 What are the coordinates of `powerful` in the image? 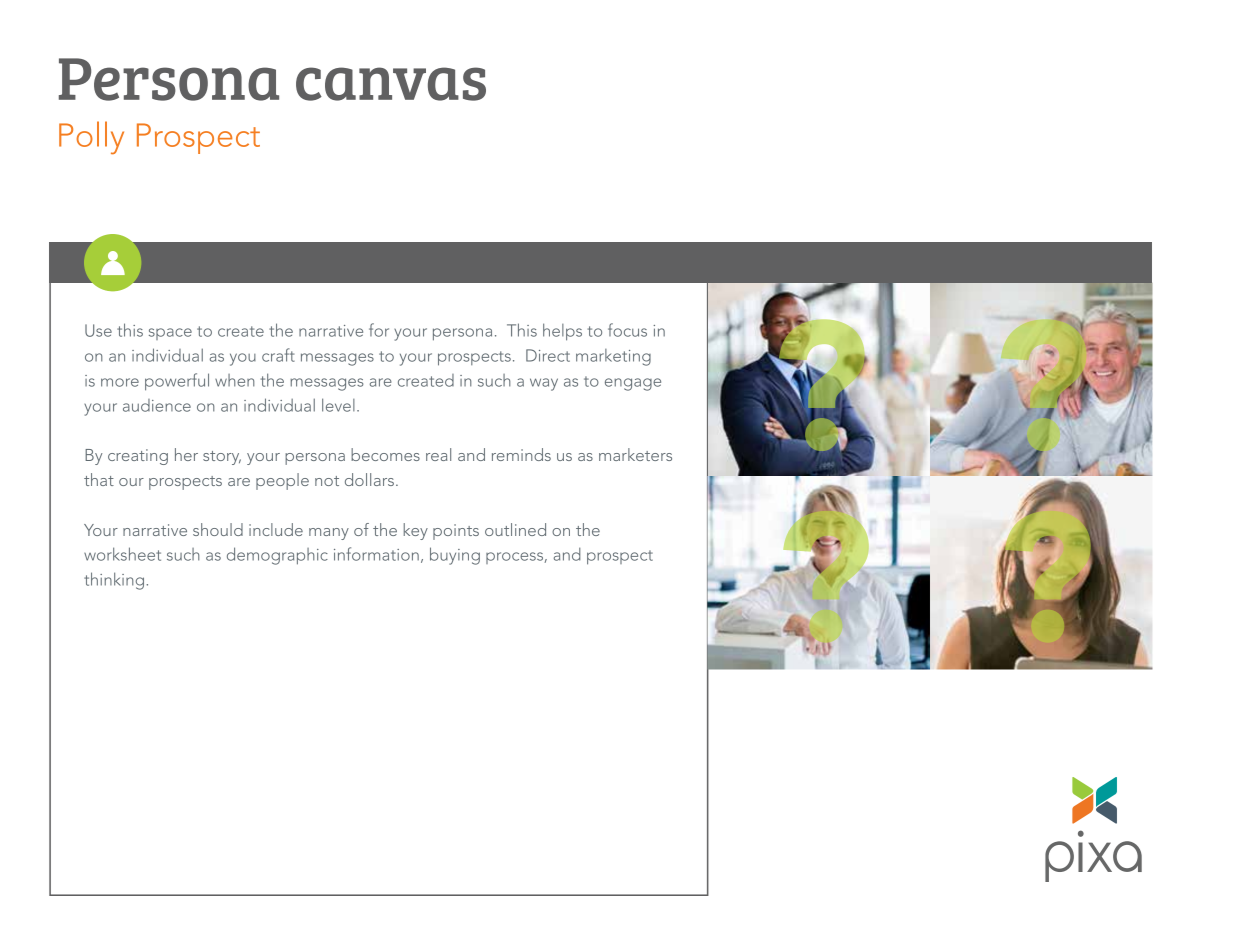 It's located at (177, 382).
